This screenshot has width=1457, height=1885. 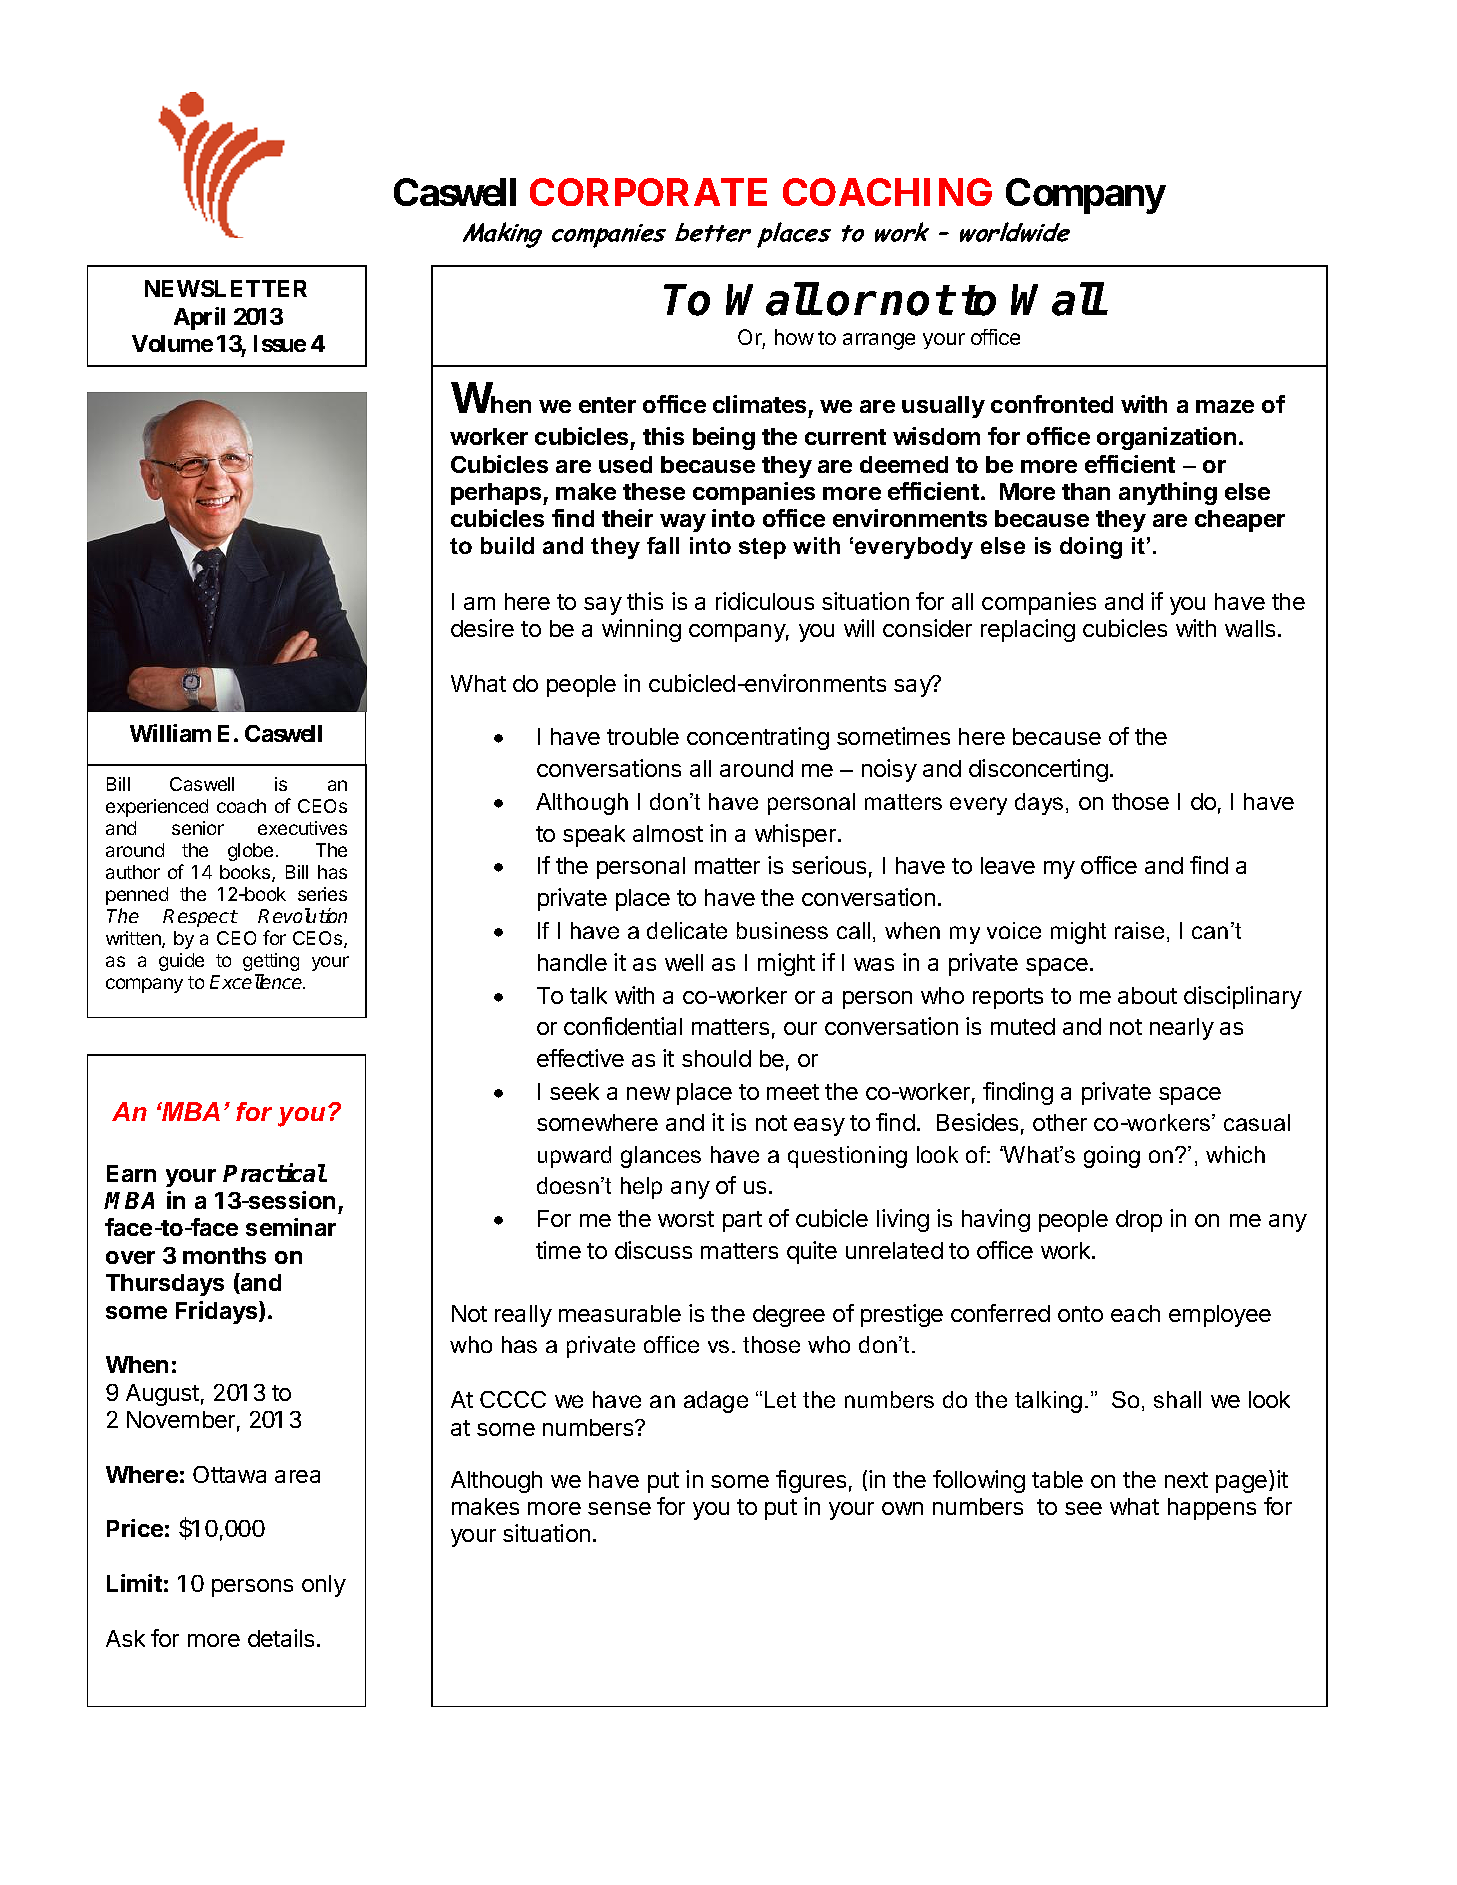 I want to click on sense, so click(x=619, y=1508).
